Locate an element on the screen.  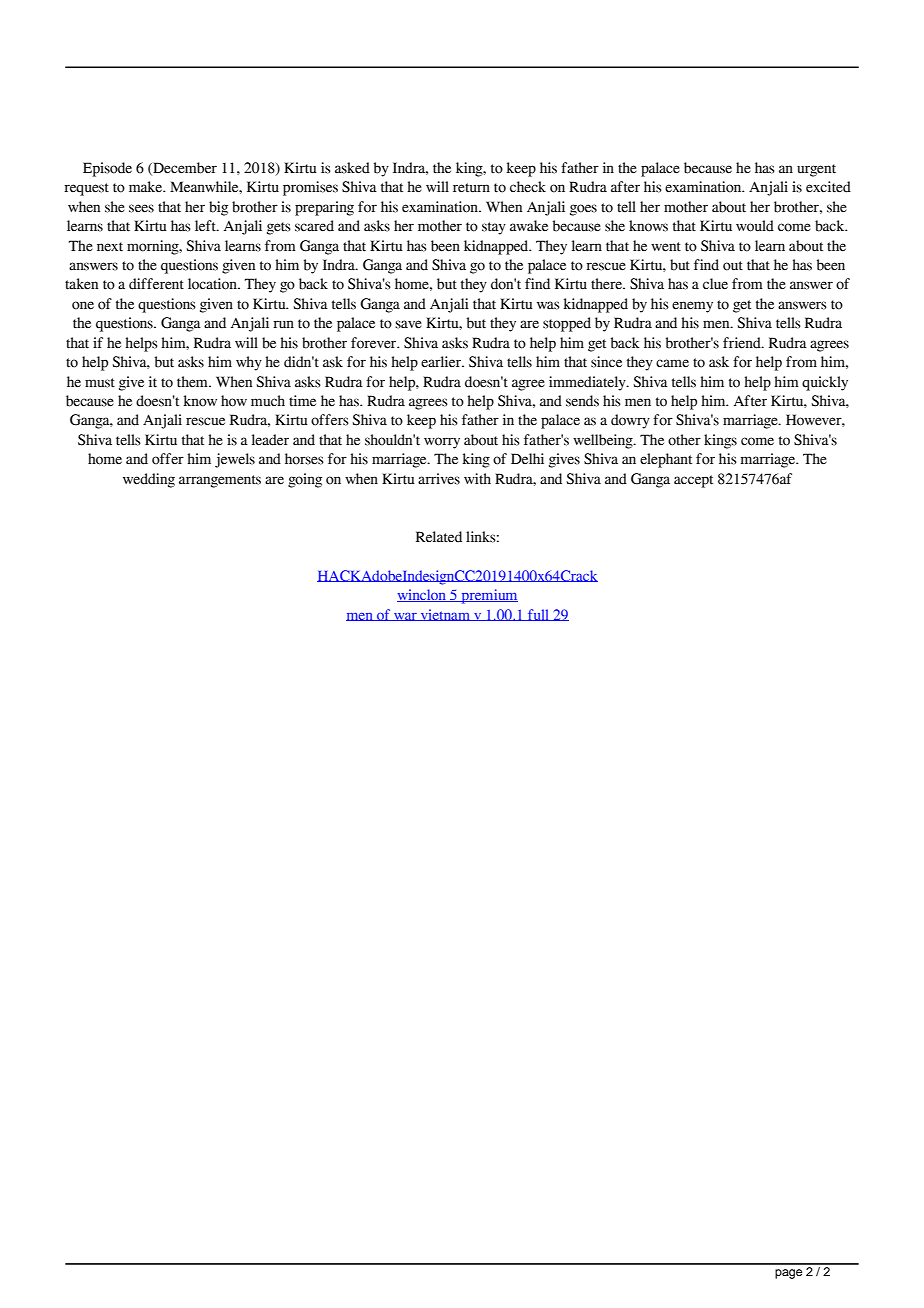
premium is located at coordinates (488, 596).
